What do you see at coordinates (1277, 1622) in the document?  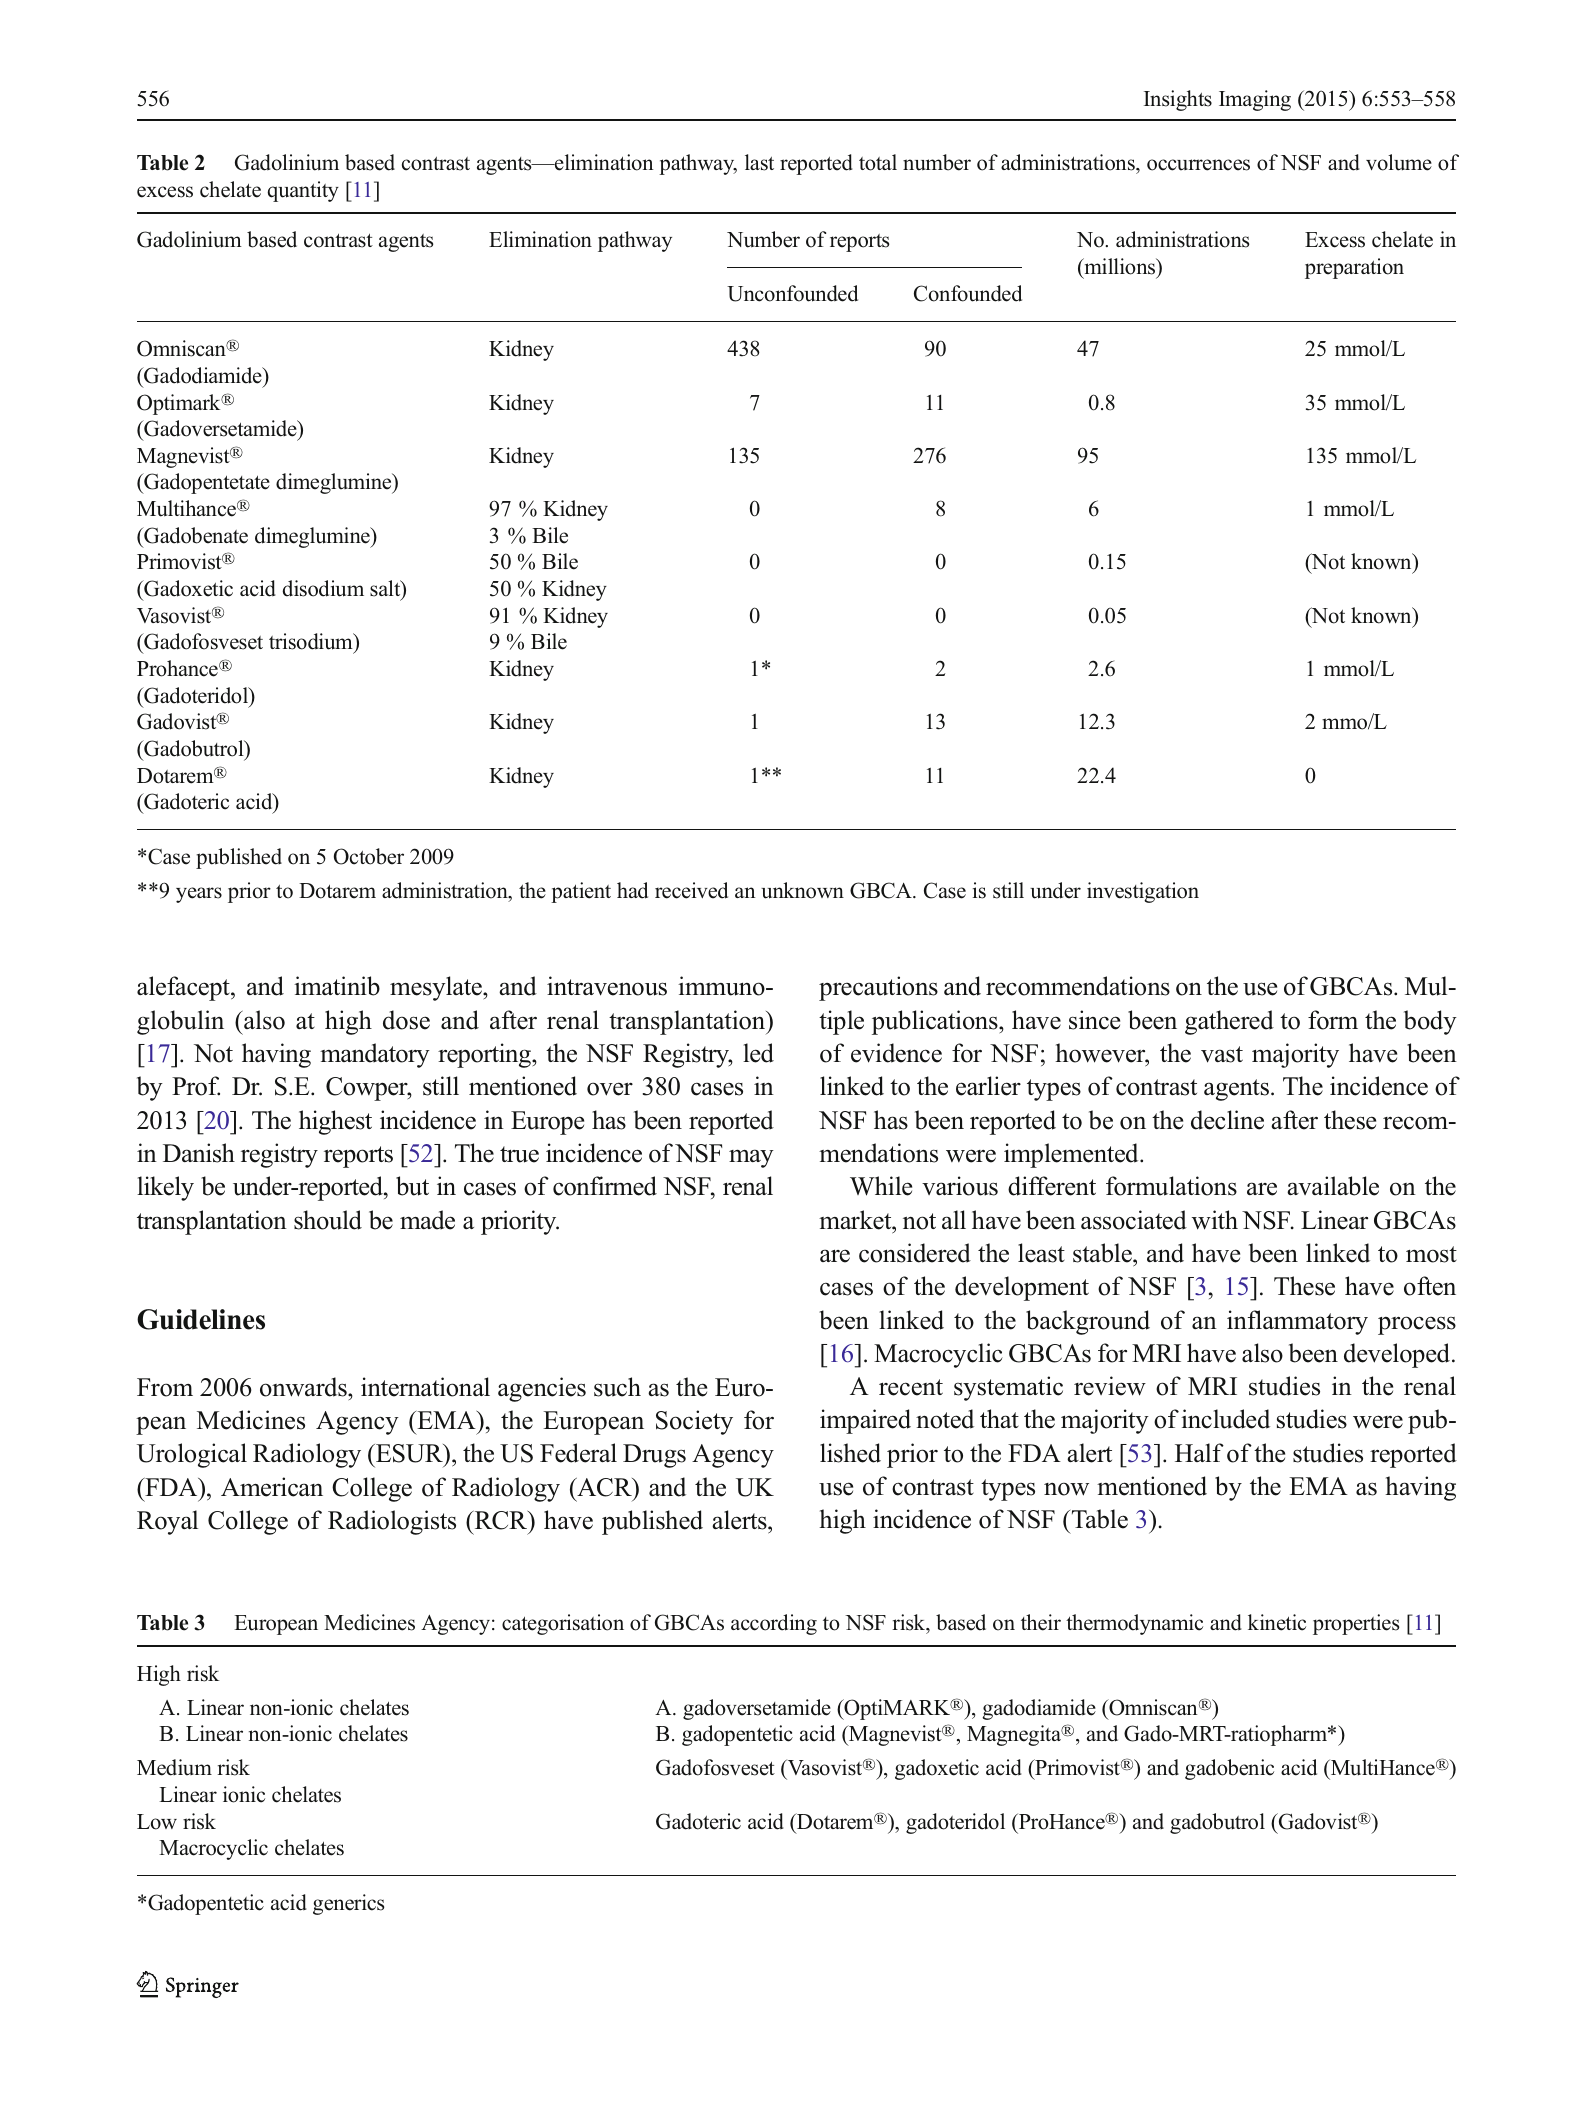 I see `kinetic` at bounding box center [1277, 1622].
